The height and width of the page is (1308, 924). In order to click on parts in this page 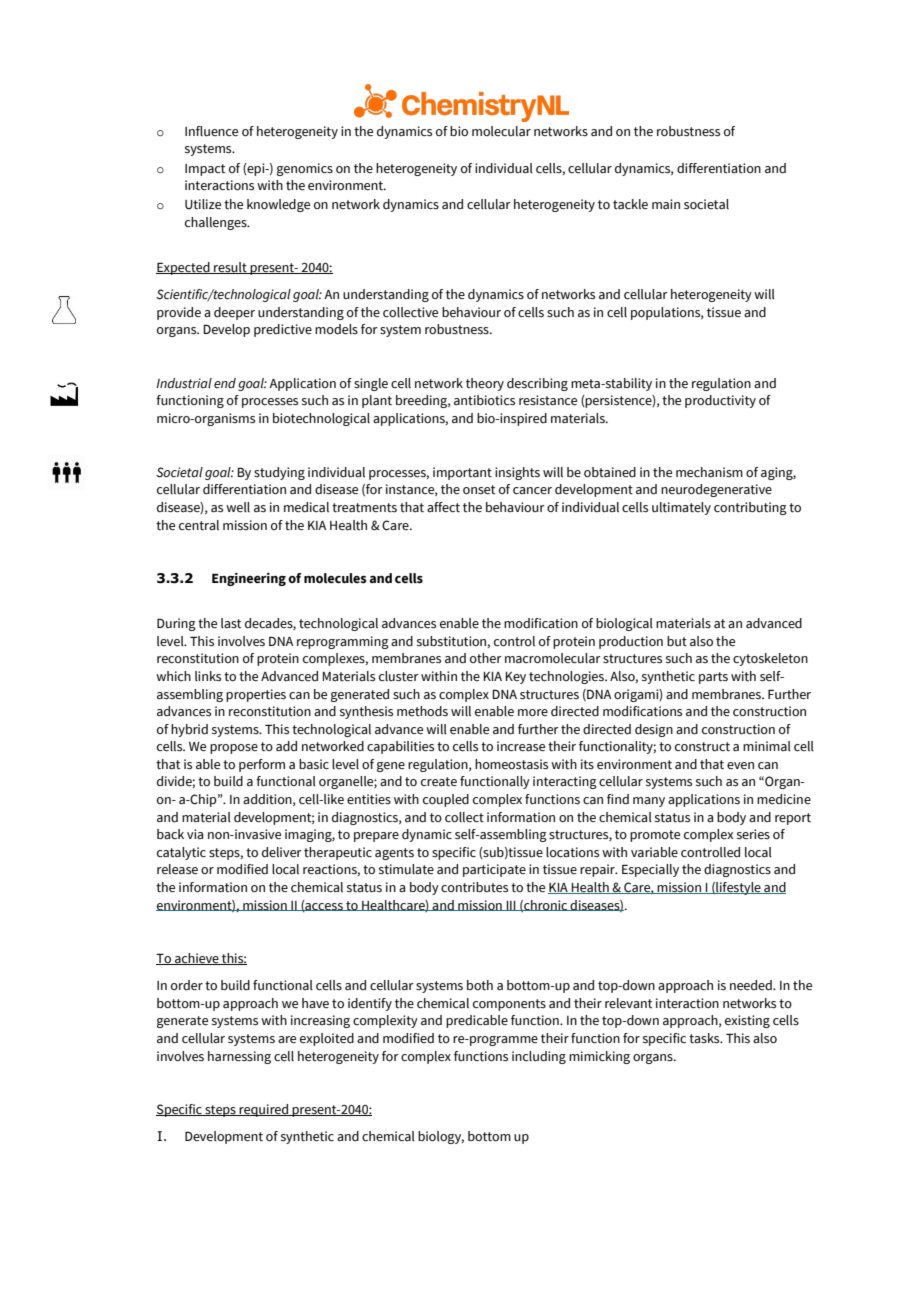, I will do `click(713, 678)`.
